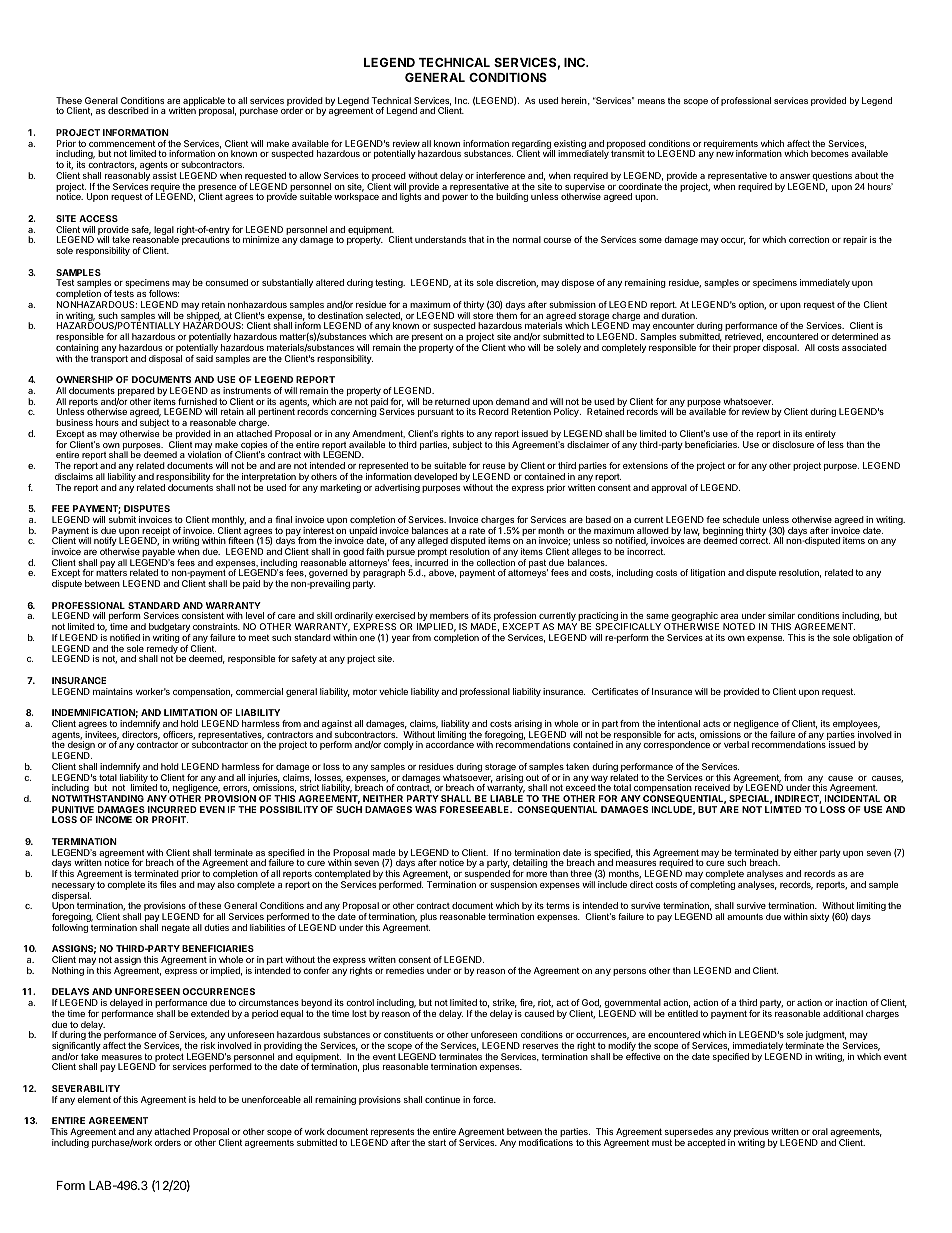  What do you see at coordinates (207, 1099) in the page?
I see `held` at bounding box center [207, 1099].
